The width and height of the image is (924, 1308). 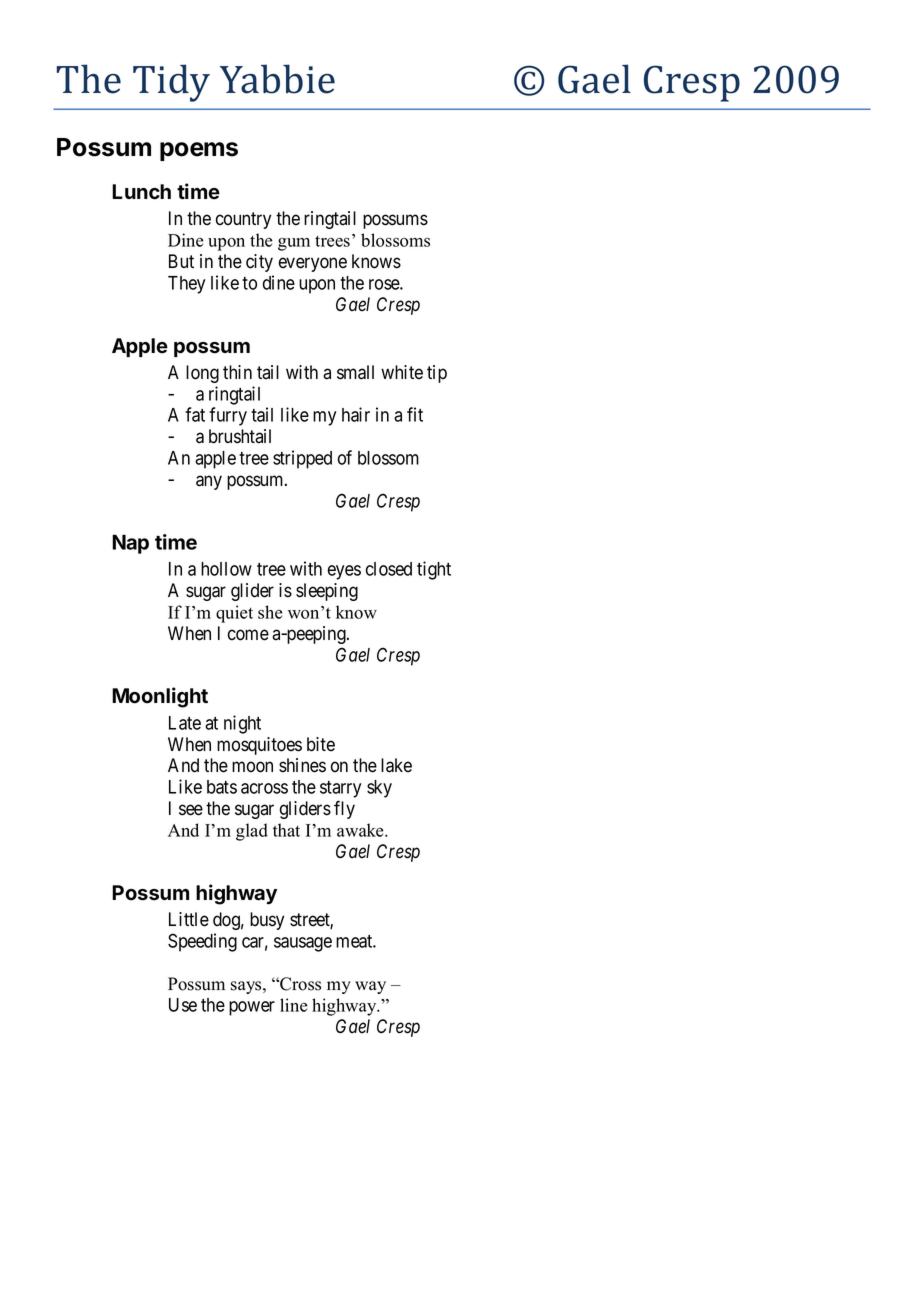 I want to click on she, so click(x=270, y=612).
